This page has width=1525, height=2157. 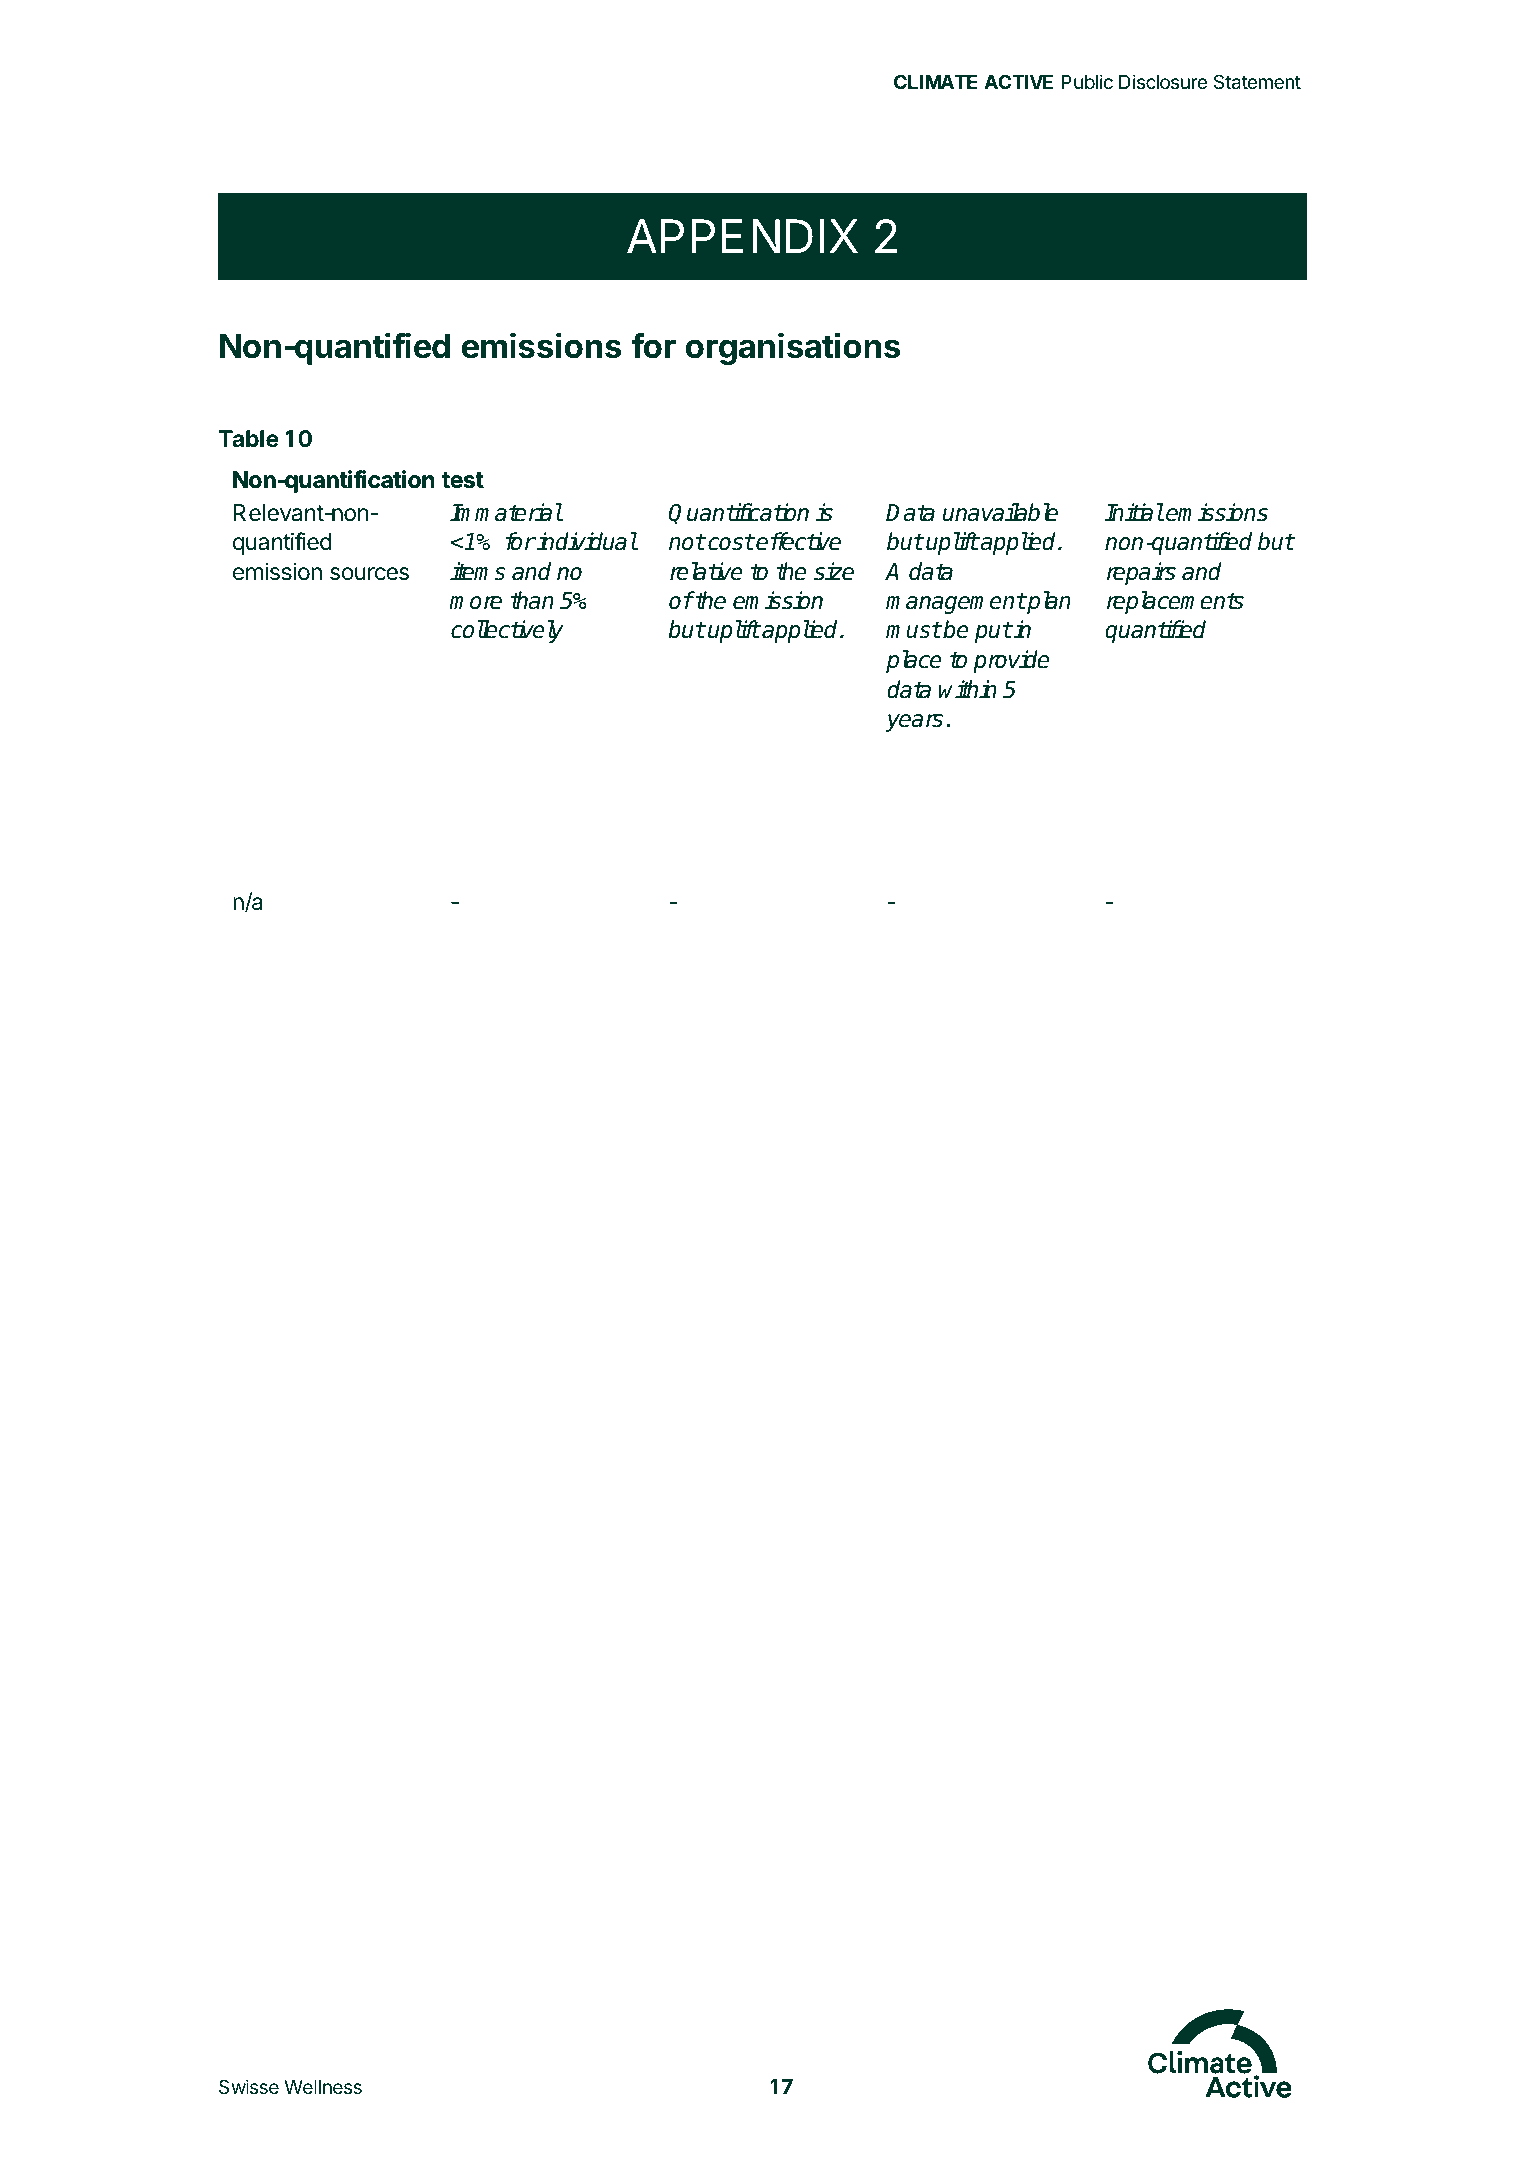 What do you see at coordinates (914, 723) in the page?
I see `years` at bounding box center [914, 723].
